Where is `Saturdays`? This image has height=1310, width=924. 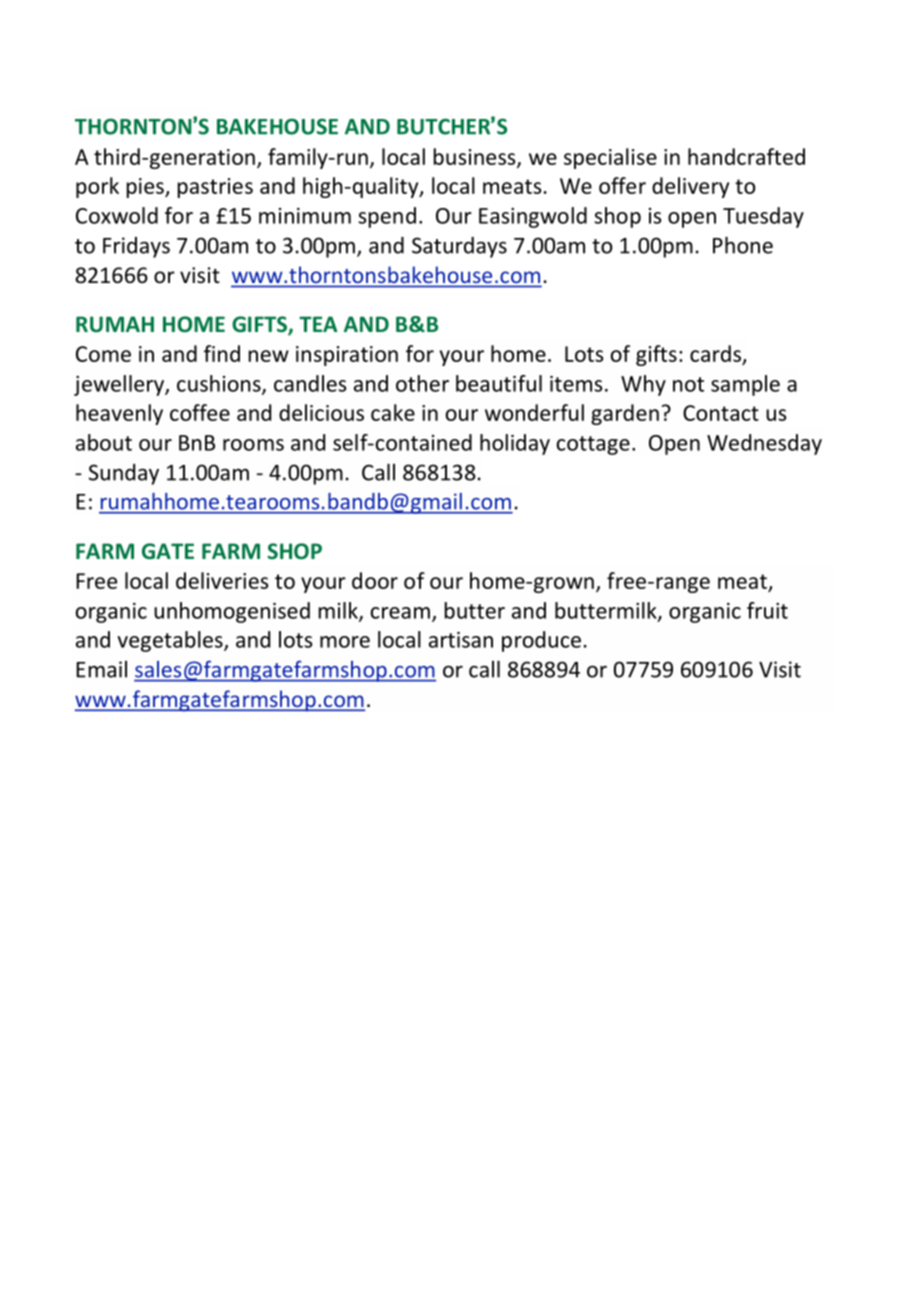 Saturdays is located at coordinates (459, 247).
